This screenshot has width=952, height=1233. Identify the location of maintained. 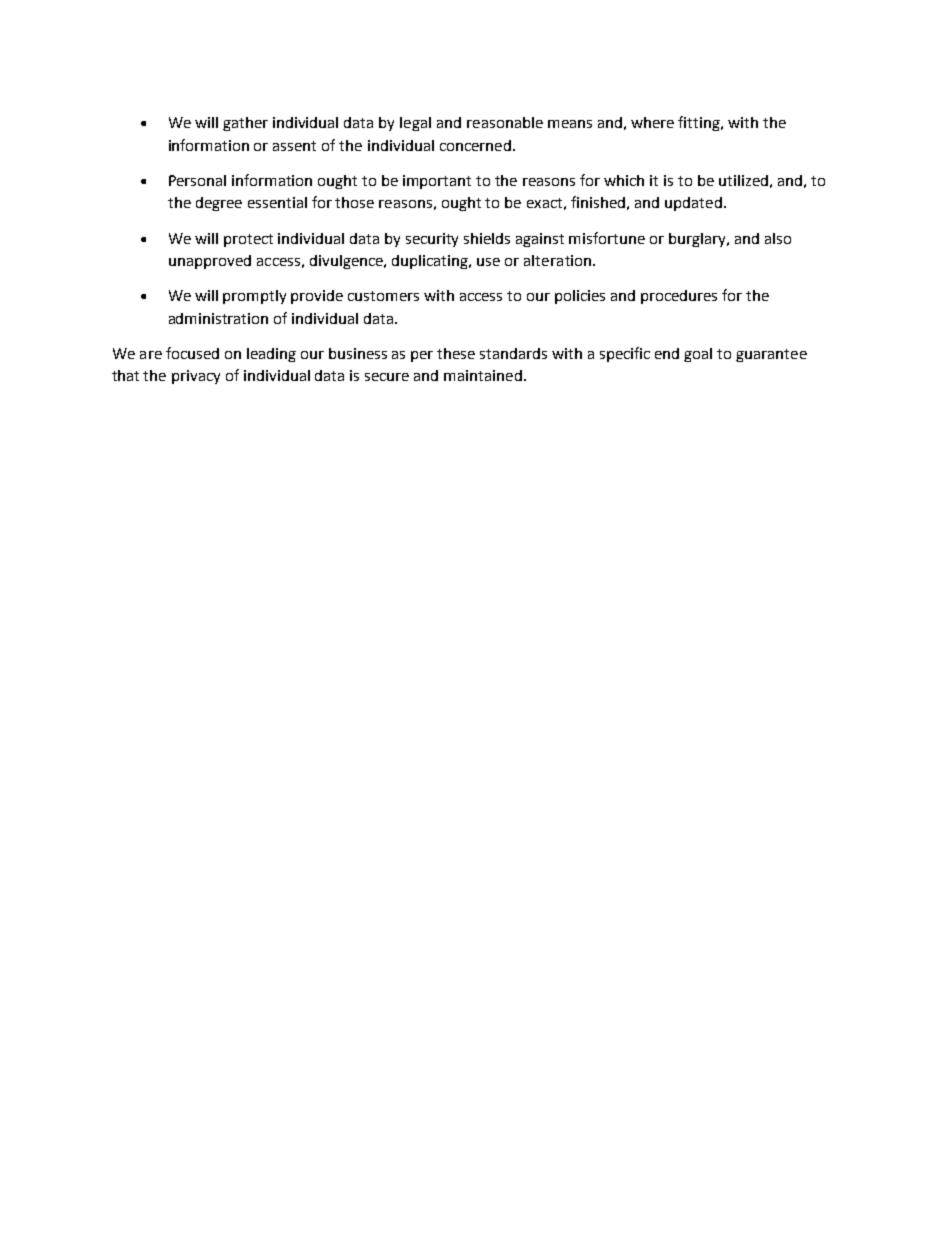
(483, 375).
